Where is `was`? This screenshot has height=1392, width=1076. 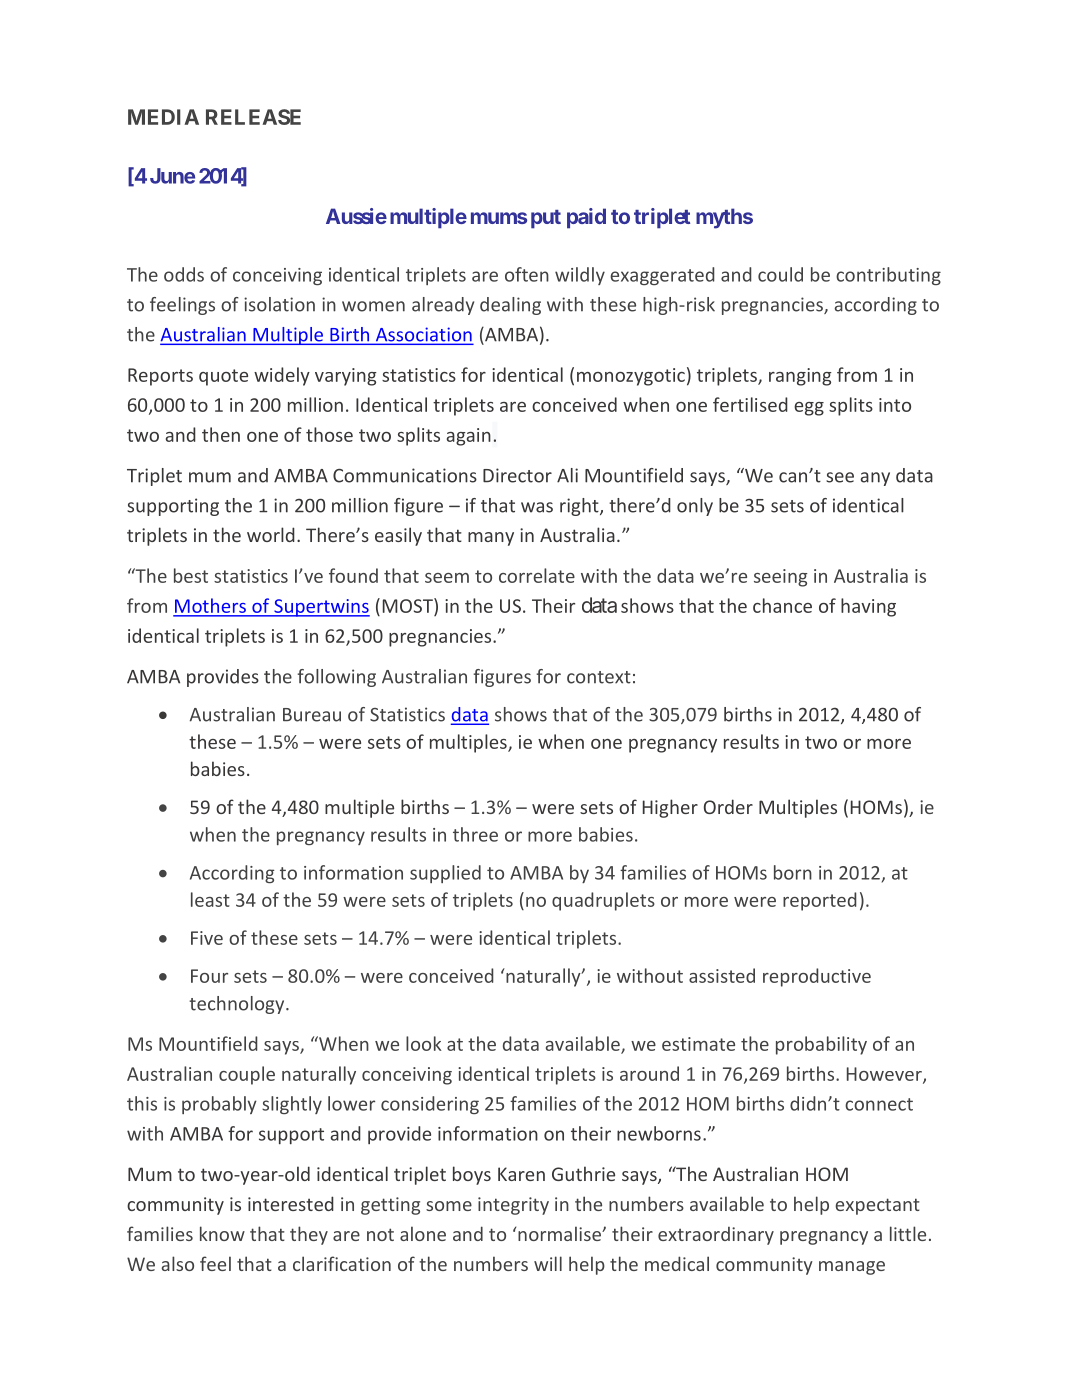 was is located at coordinates (537, 507).
